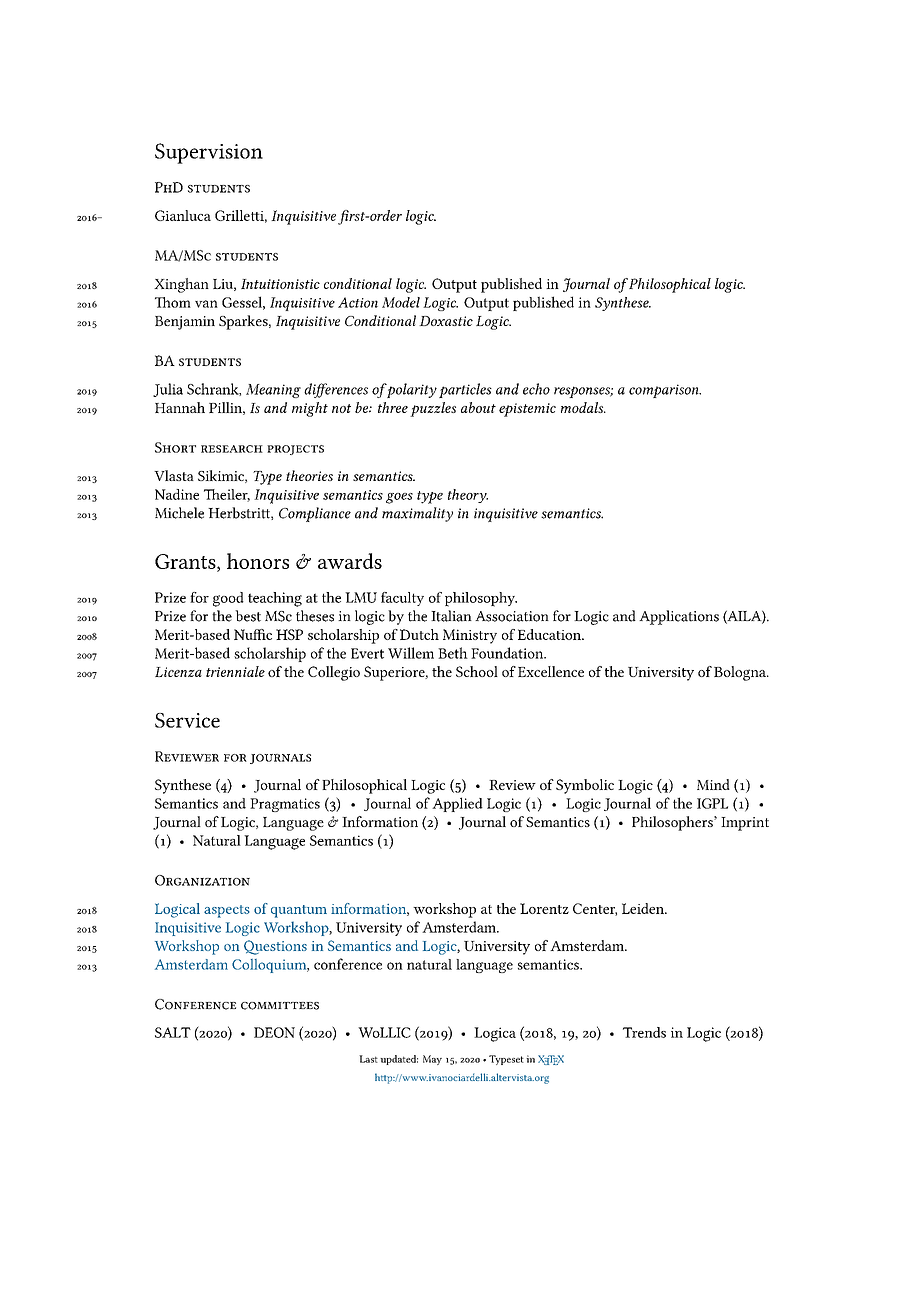 The width and height of the screenshot is (924, 1308). What do you see at coordinates (209, 153) in the screenshot?
I see `Supervision` at bounding box center [209, 153].
